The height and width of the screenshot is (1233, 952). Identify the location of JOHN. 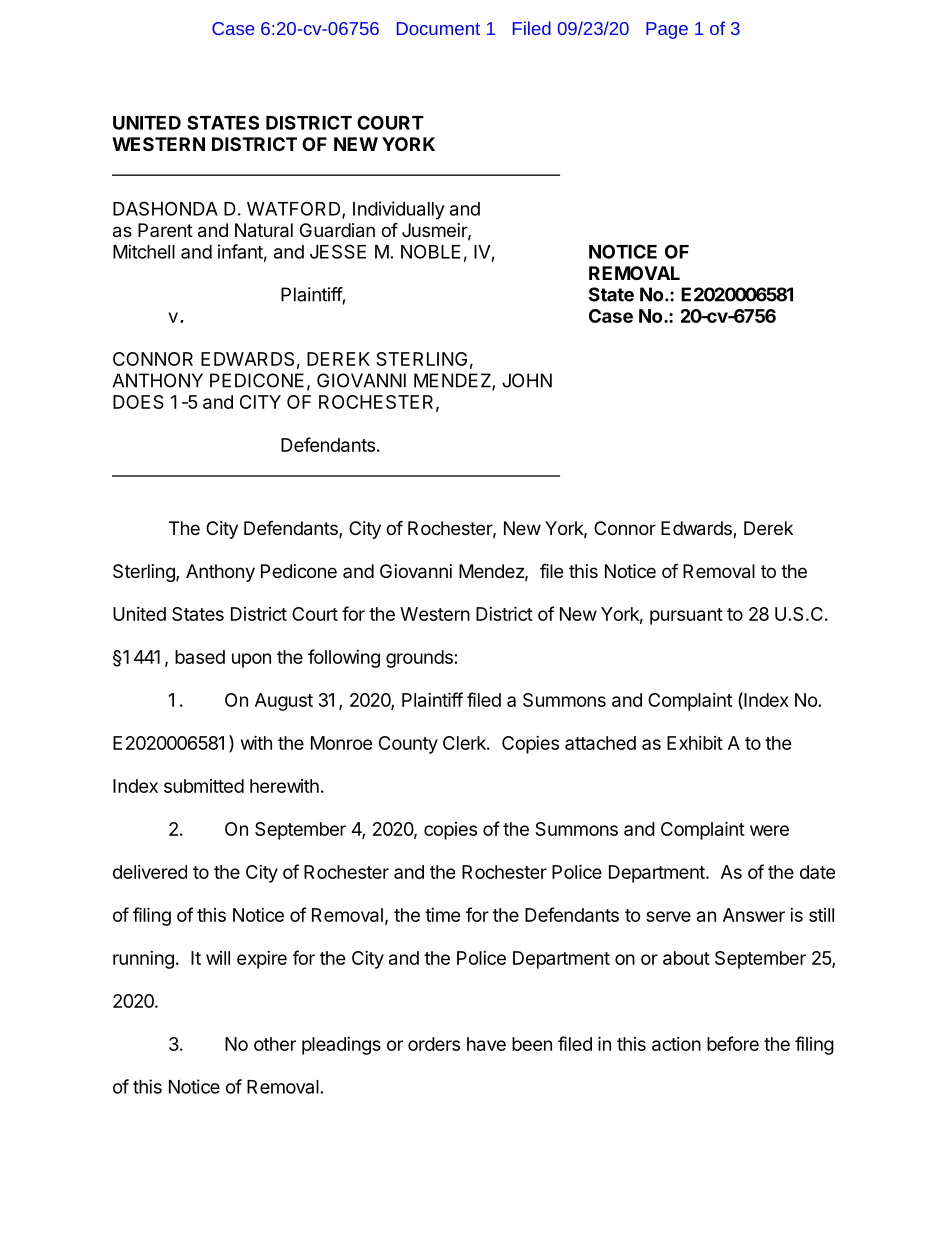
(527, 380).
